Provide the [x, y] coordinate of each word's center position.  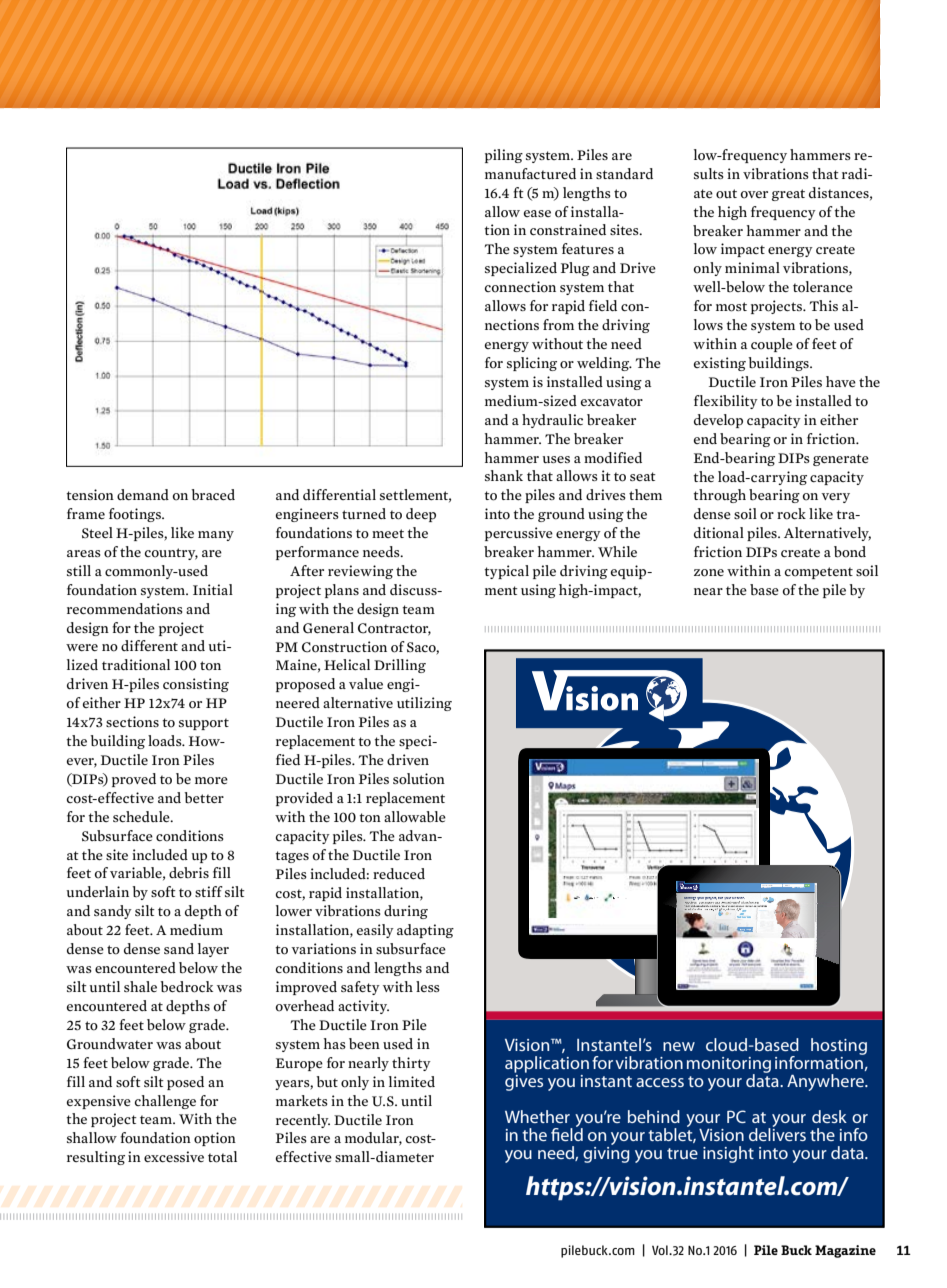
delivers [777, 1133]
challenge [165, 1102]
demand [143, 494]
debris [189, 873]
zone [709, 573]
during [406, 912]
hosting [839, 1046]
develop [718, 421]
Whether [537, 1116]
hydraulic [552, 421]
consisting [196, 685]
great [788, 195]
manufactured [530, 173]
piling [504, 156]
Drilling [400, 666]
